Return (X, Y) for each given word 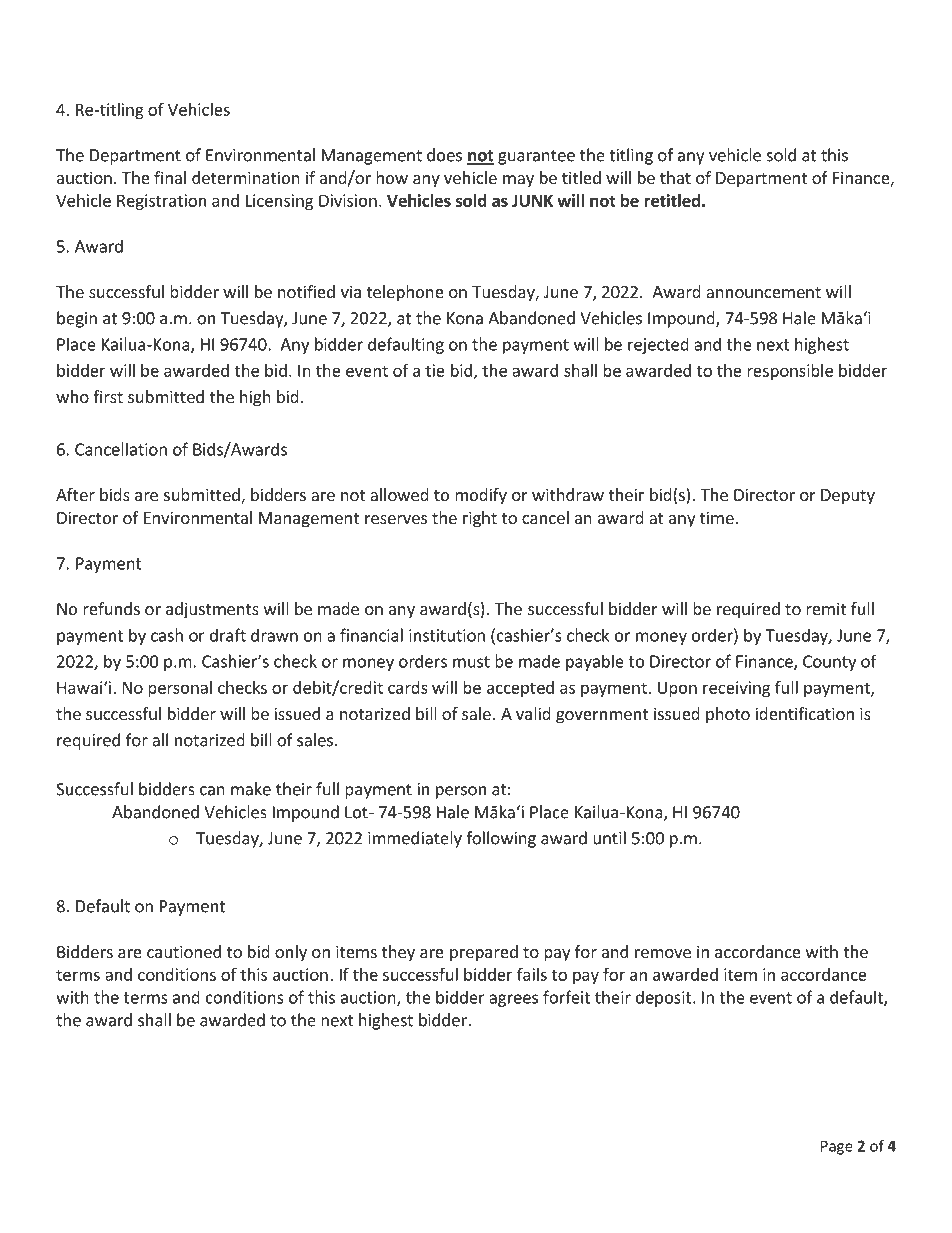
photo (728, 715)
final (170, 177)
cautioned (184, 951)
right (480, 519)
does (444, 155)
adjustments (212, 610)
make (251, 789)
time (718, 517)
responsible (790, 372)
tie (435, 370)
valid (533, 713)
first (108, 396)
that (675, 177)
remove (663, 953)
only (291, 953)
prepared (484, 953)
